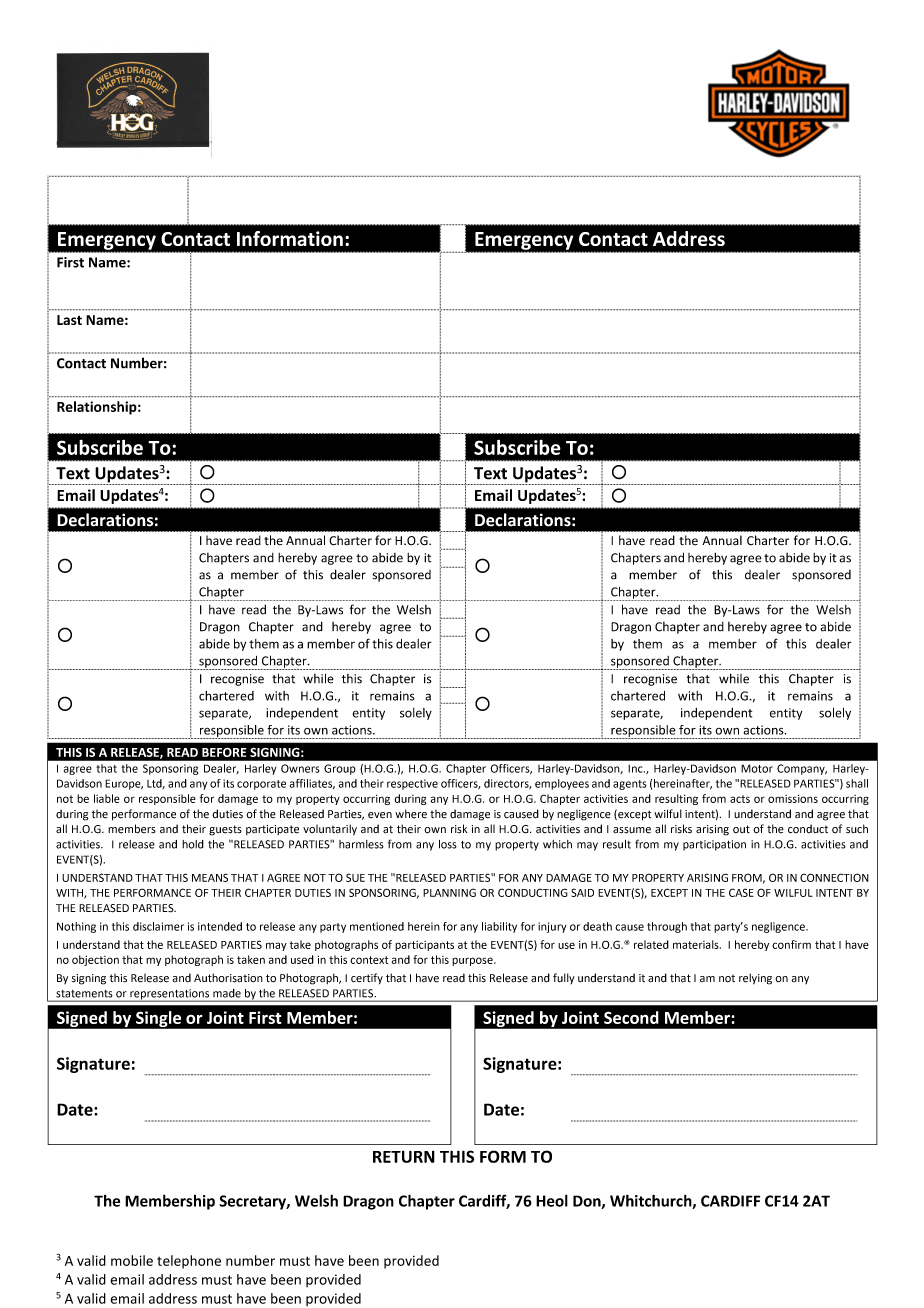 Image resolution: width=924 pixels, height=1308 pixels. What do you see at coordinates (404, 1156) in the screenshot?
I see `RETURN` at bounding box center [404, 1156].
